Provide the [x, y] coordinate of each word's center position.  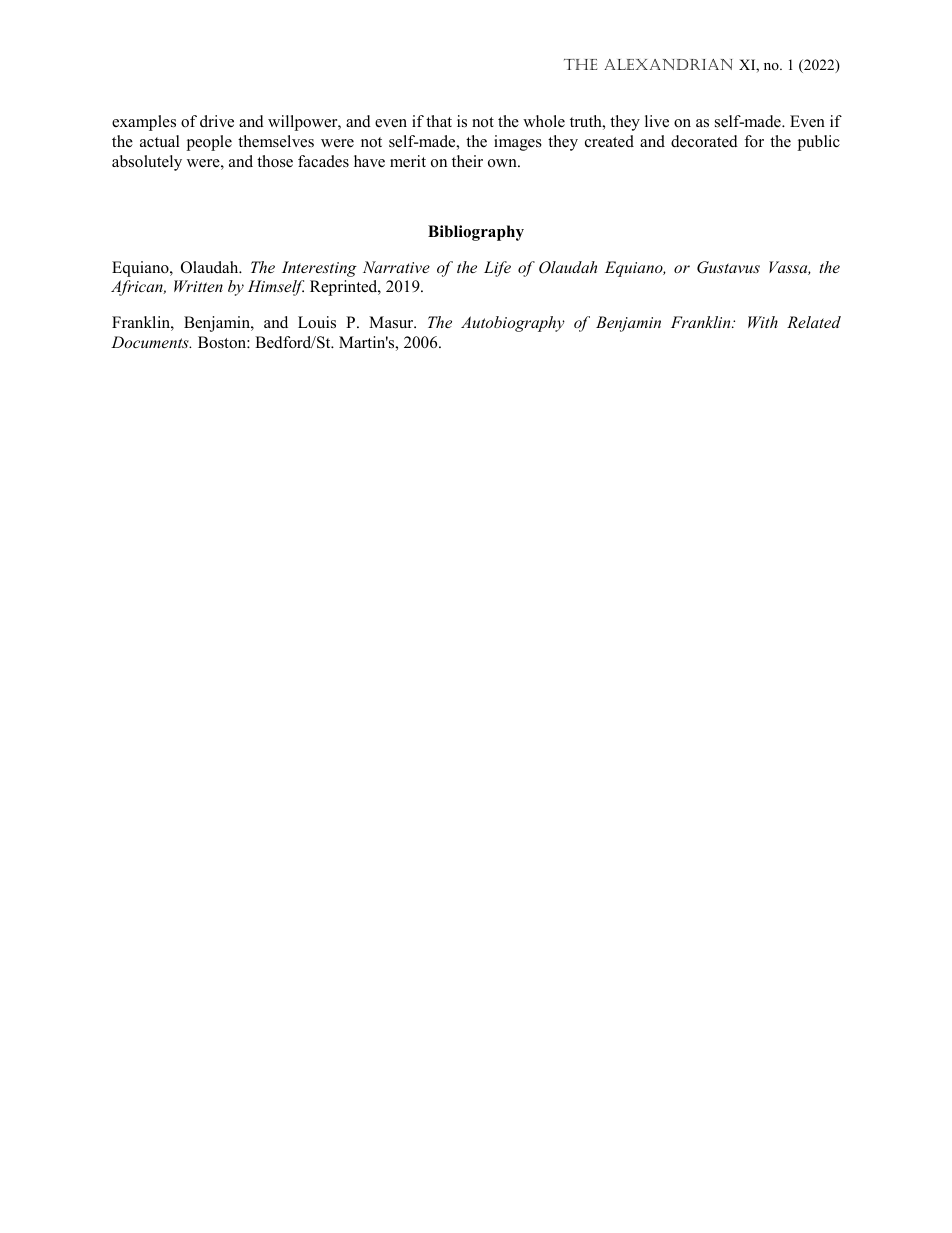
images [518, 143]
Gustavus [728, 267]
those [275, 161]
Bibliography [476, 233]
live [657, 121]
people [209, 143]
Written [198, 286]
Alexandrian [668, 64]
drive [217, 121]
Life [497, 269]
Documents [151, 342]
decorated [704, 141]
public [818, 143]
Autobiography [513, 324]
